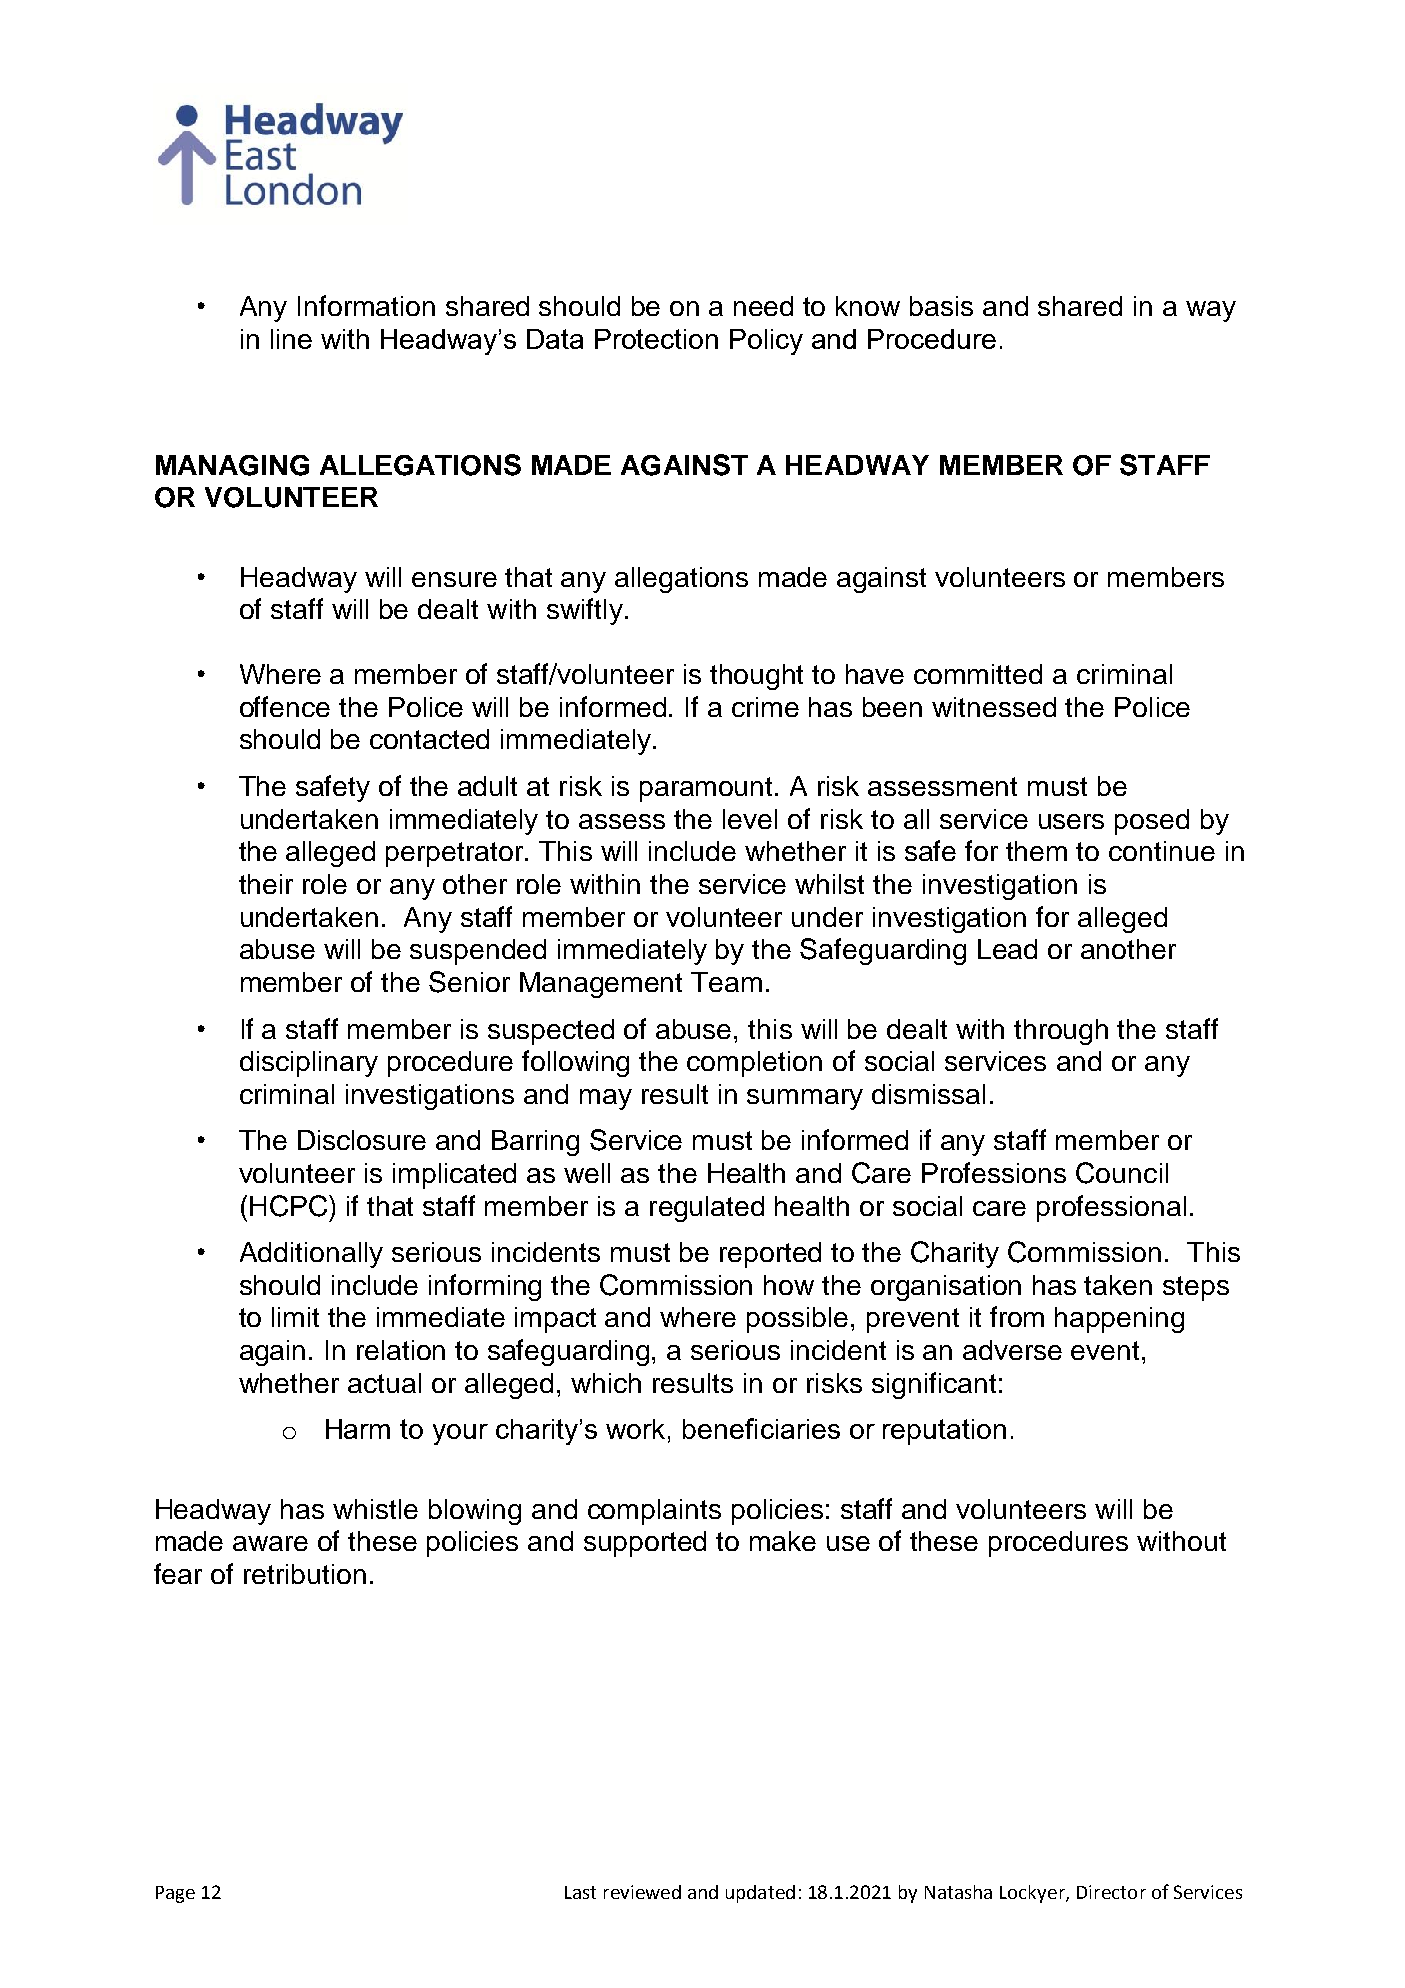  Describe the element at coordinates (994, 707) in the document. I see `witnessed` at that location.
